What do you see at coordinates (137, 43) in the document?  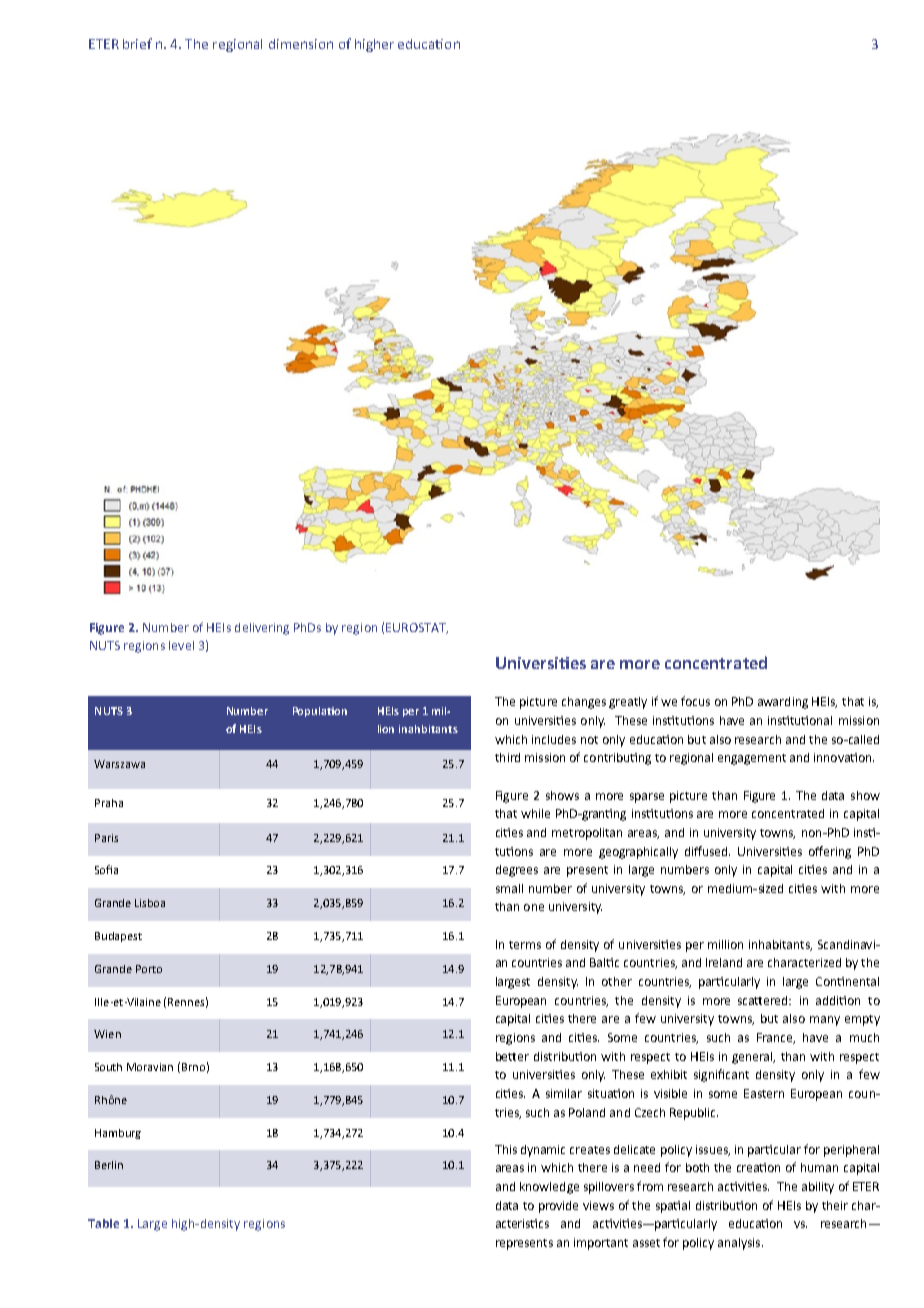 I see `brief` at bounding box center [137, 43].
